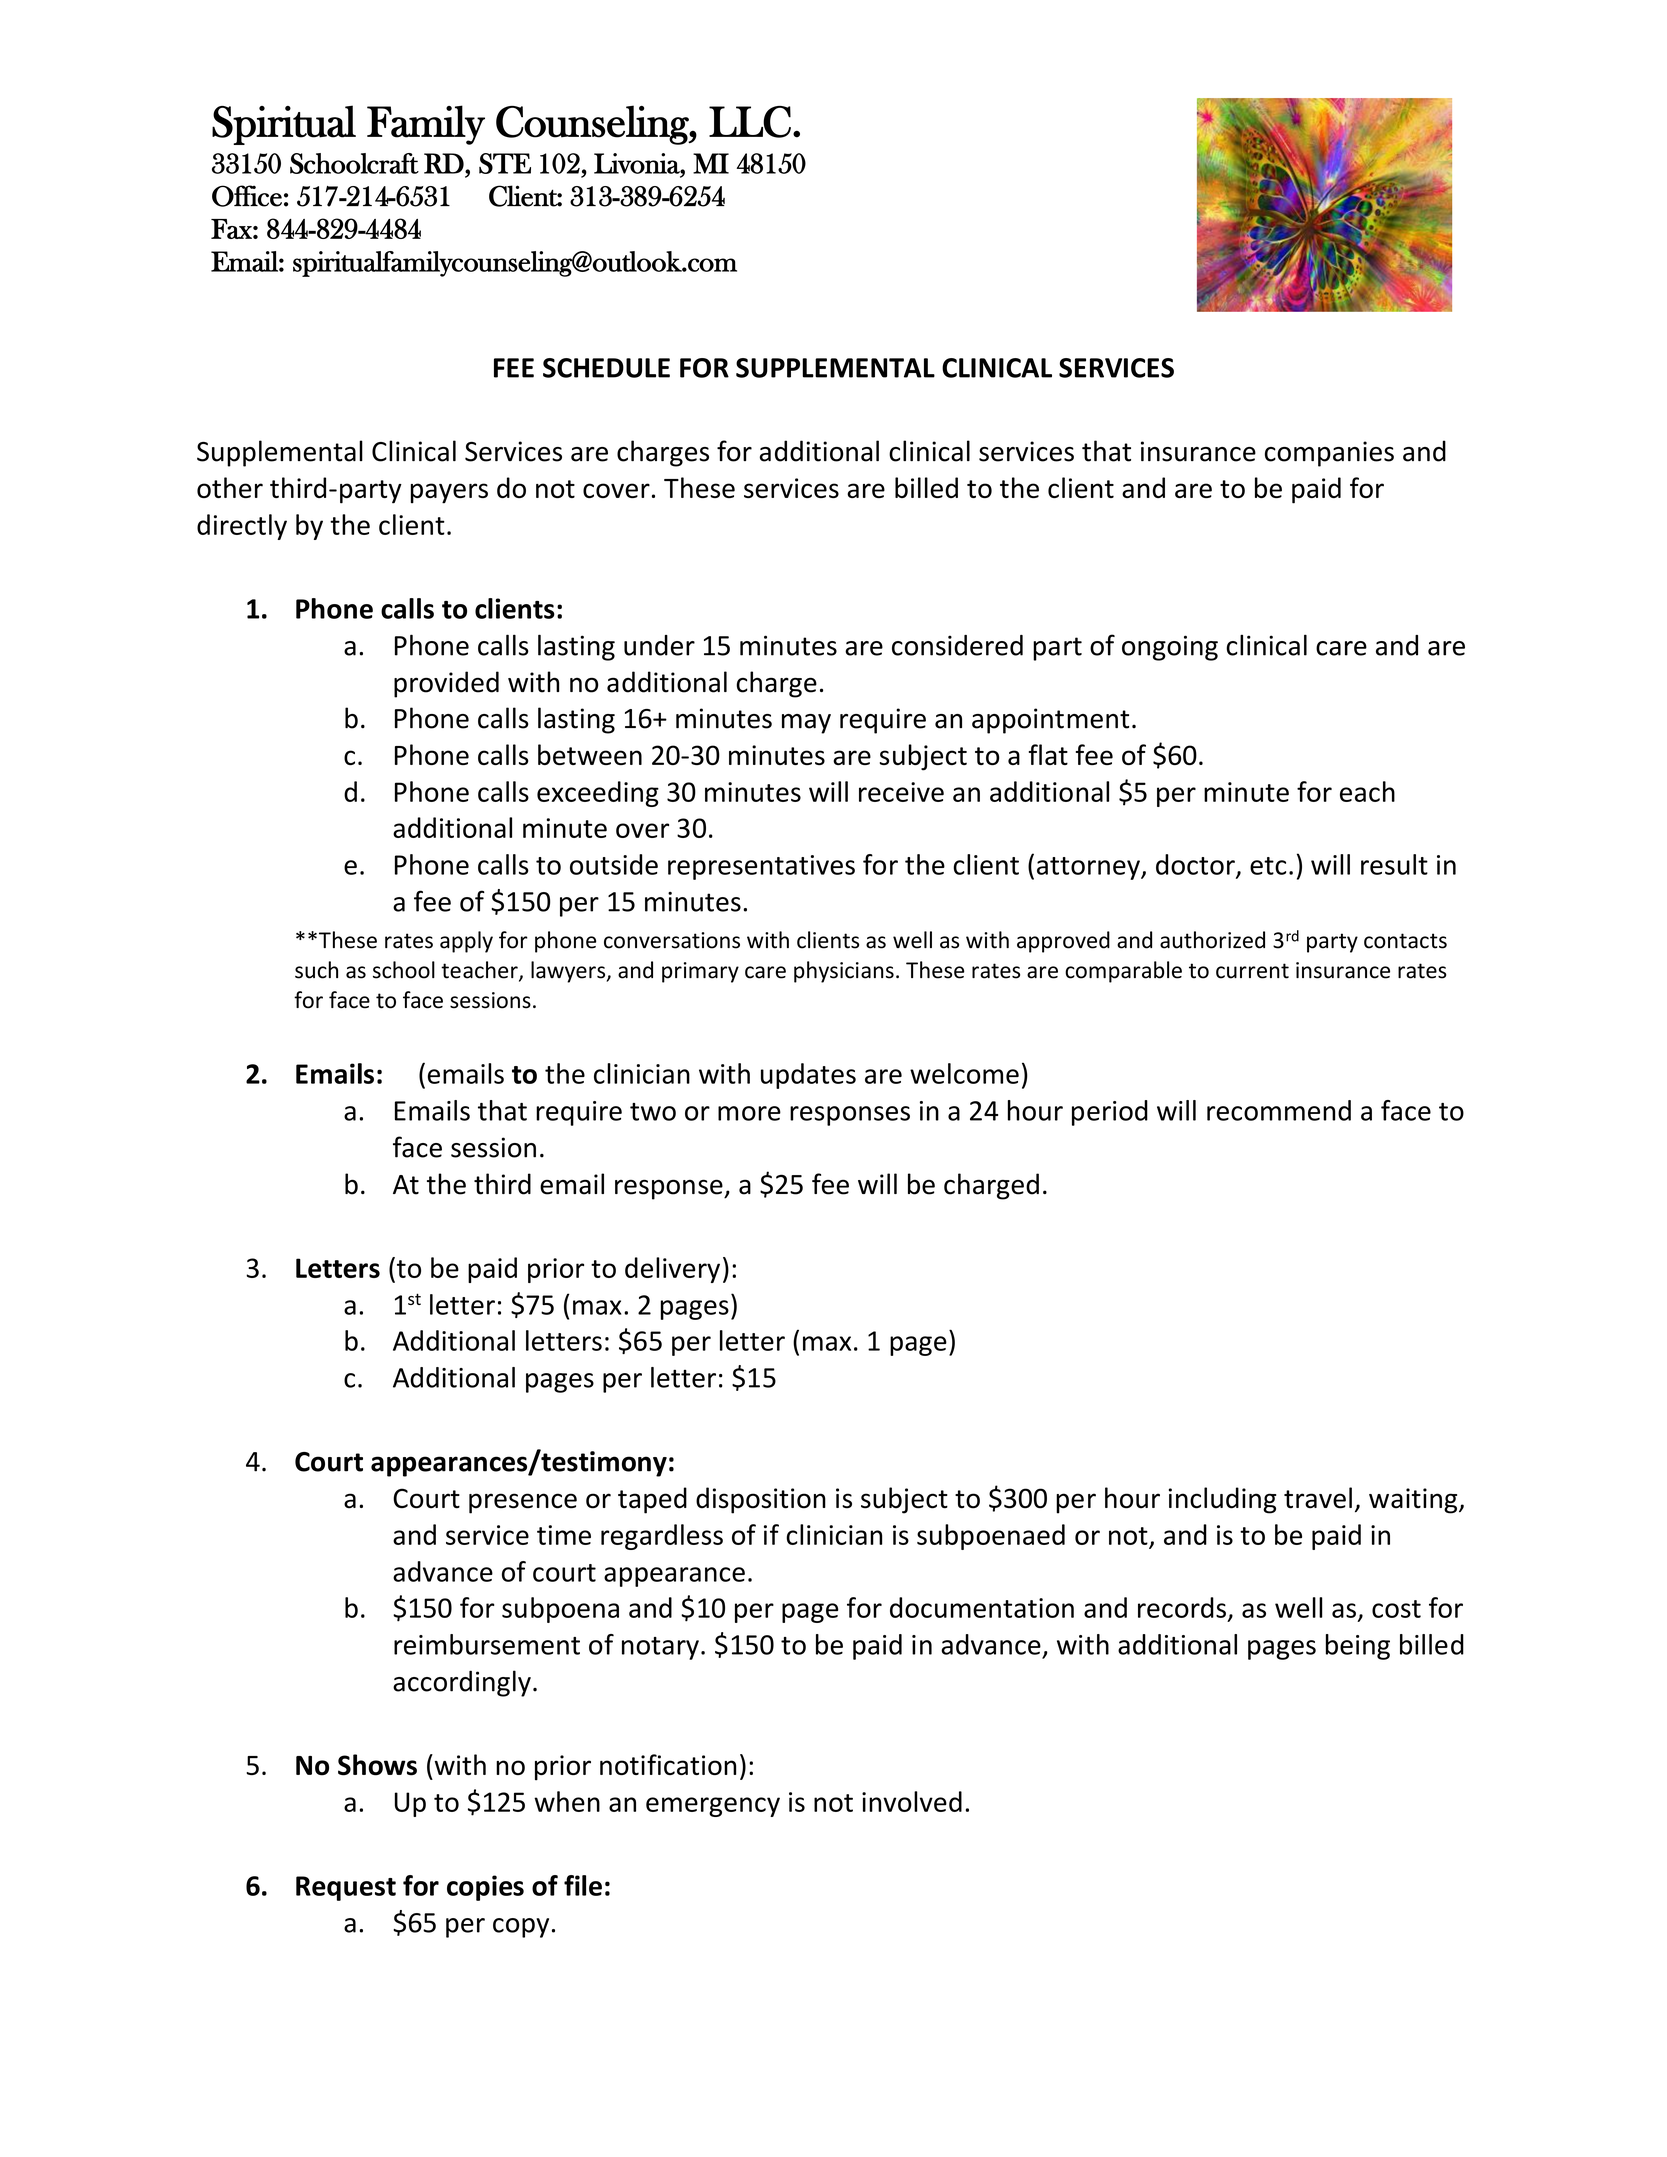 This screenshot has width=1667, height=2157. What do you see at coordinates (761, 867) in the screenshot?
I see `representatives` at bounding box center [761, 867].
